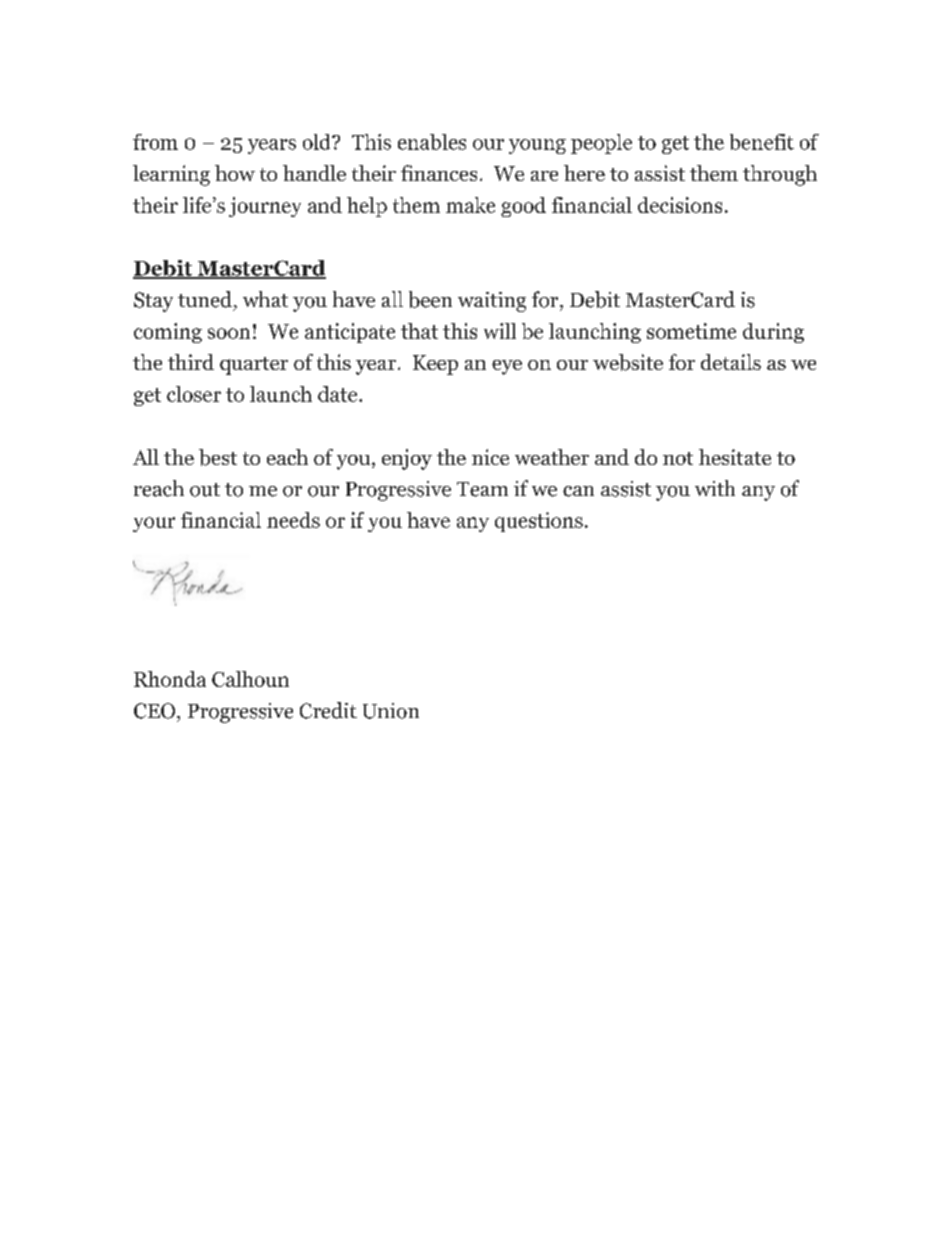 This document has height=1233, width=952. What do you see at coordinates (490, 457) in the document?
I see `nice` at bounding box center [490, 457].
